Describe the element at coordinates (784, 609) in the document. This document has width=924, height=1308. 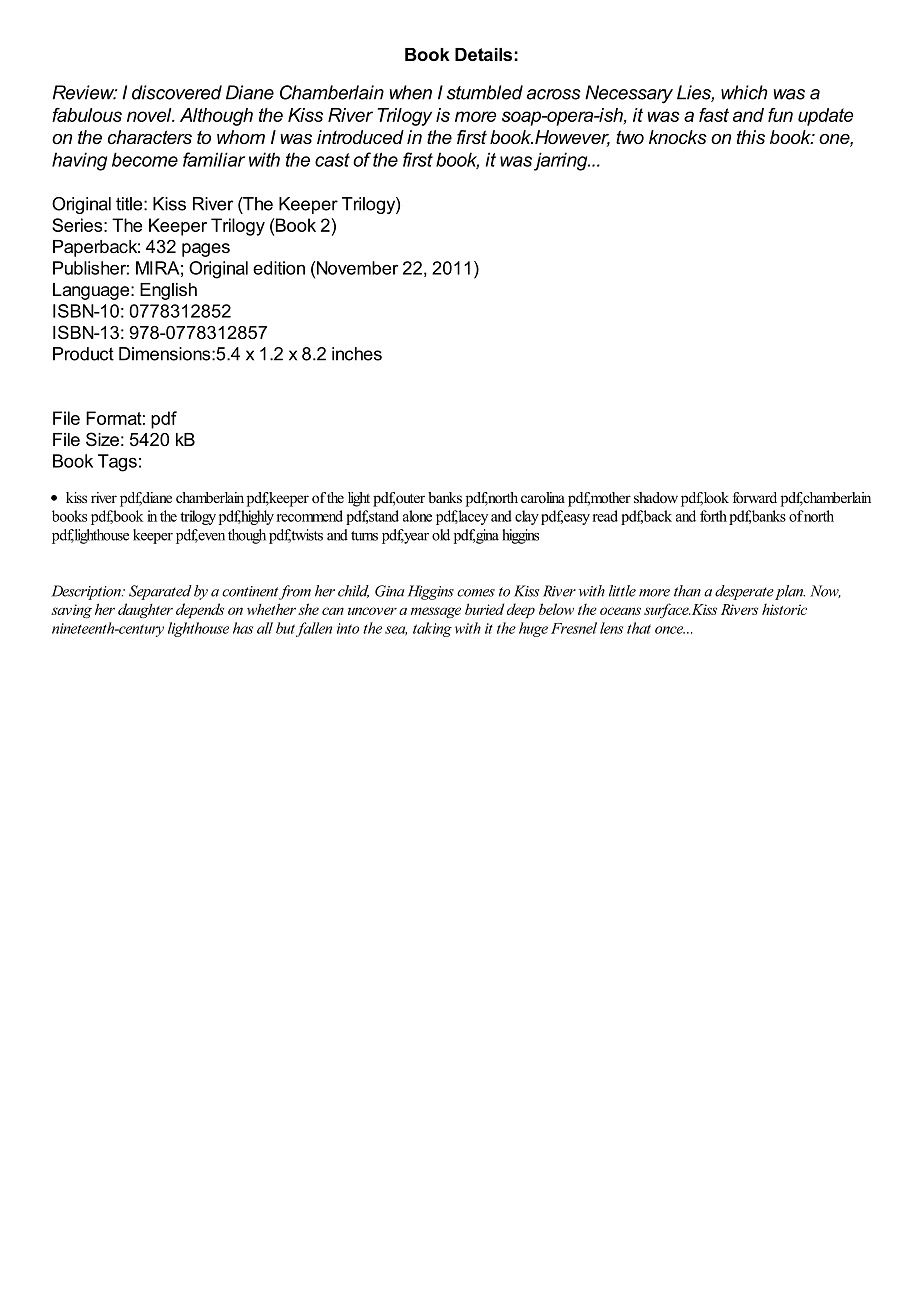
I see `historic` at that location.
